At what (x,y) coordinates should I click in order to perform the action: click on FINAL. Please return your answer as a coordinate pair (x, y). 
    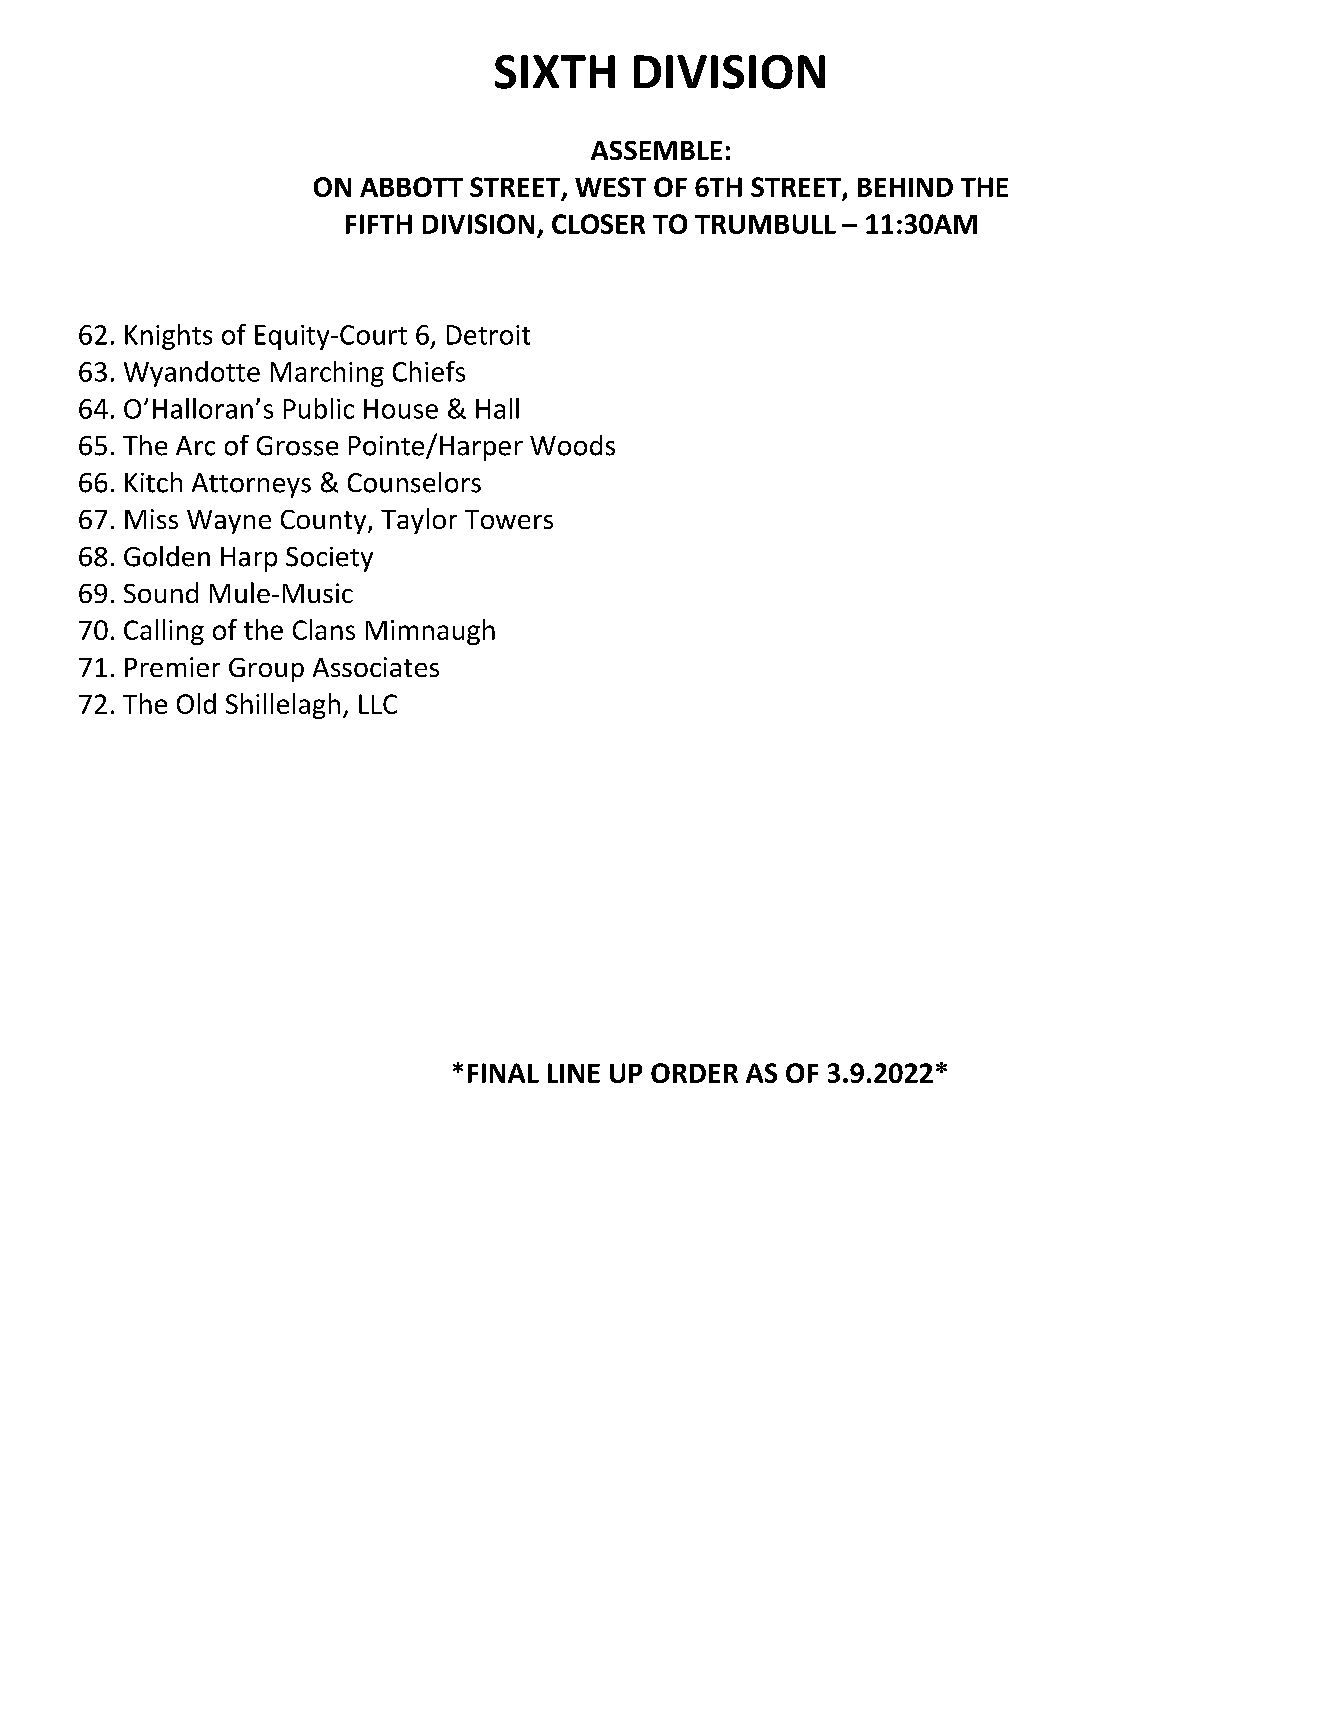
    Looking at the image, I should click on (503, 1073).
